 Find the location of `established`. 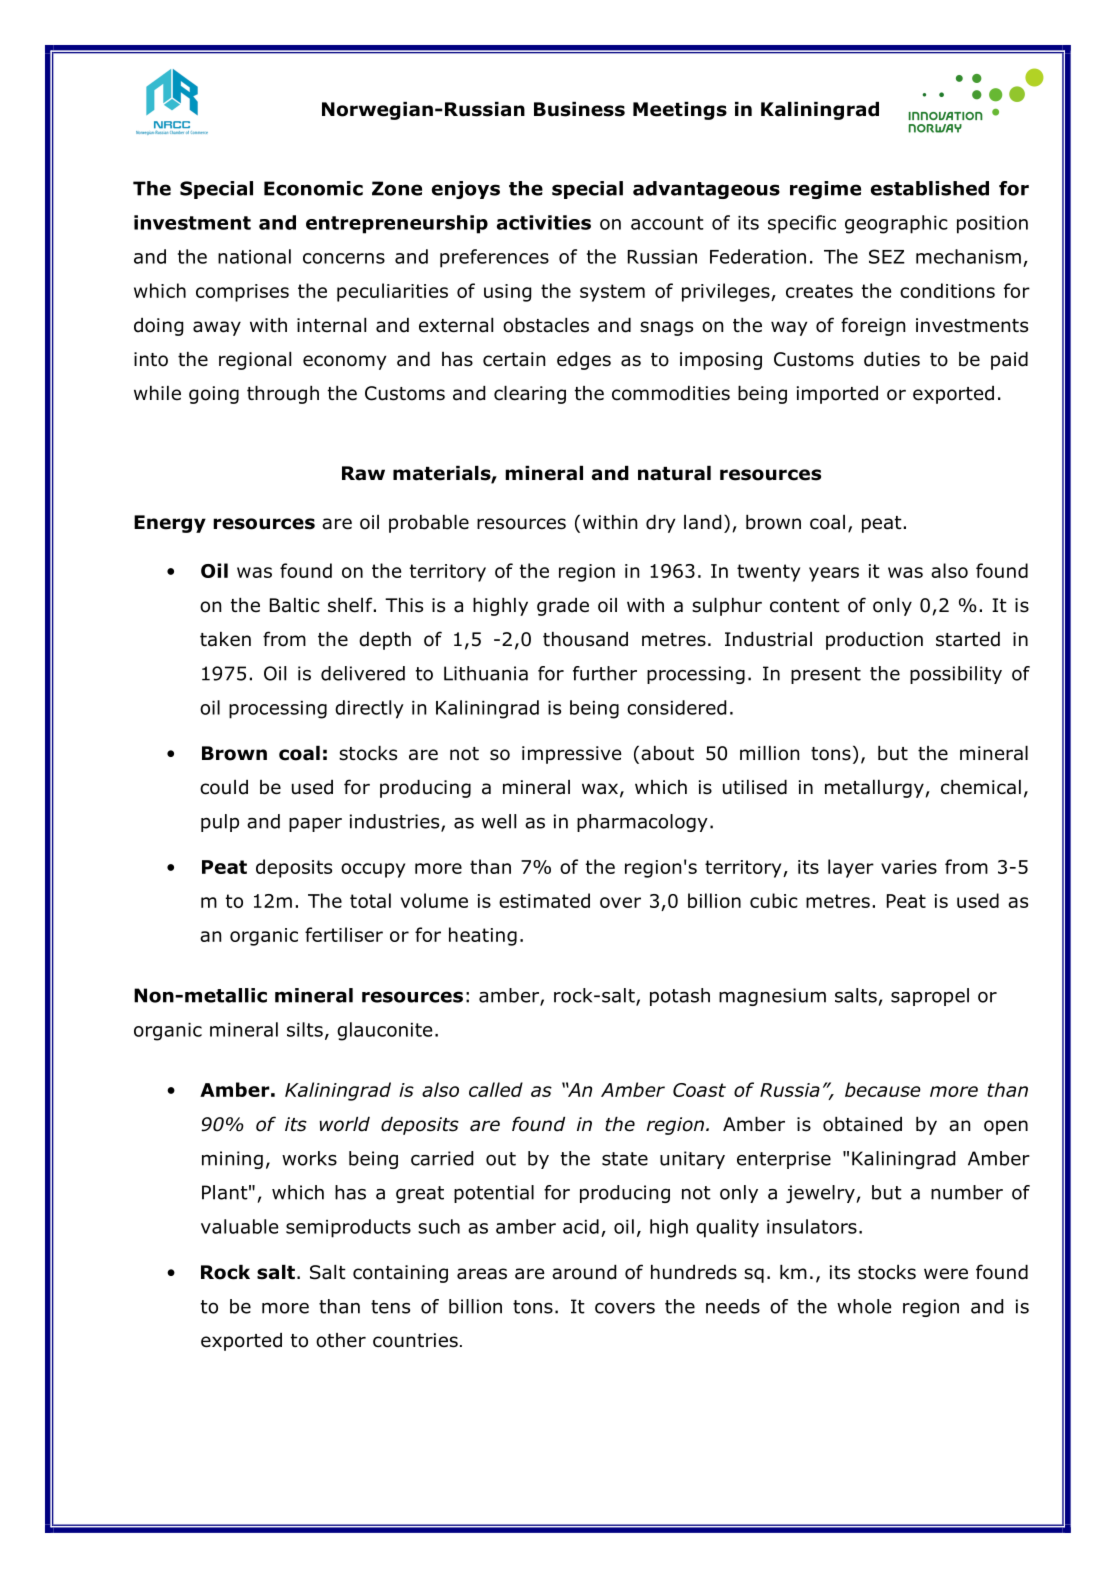

established is located at coordinates (930, 188).
